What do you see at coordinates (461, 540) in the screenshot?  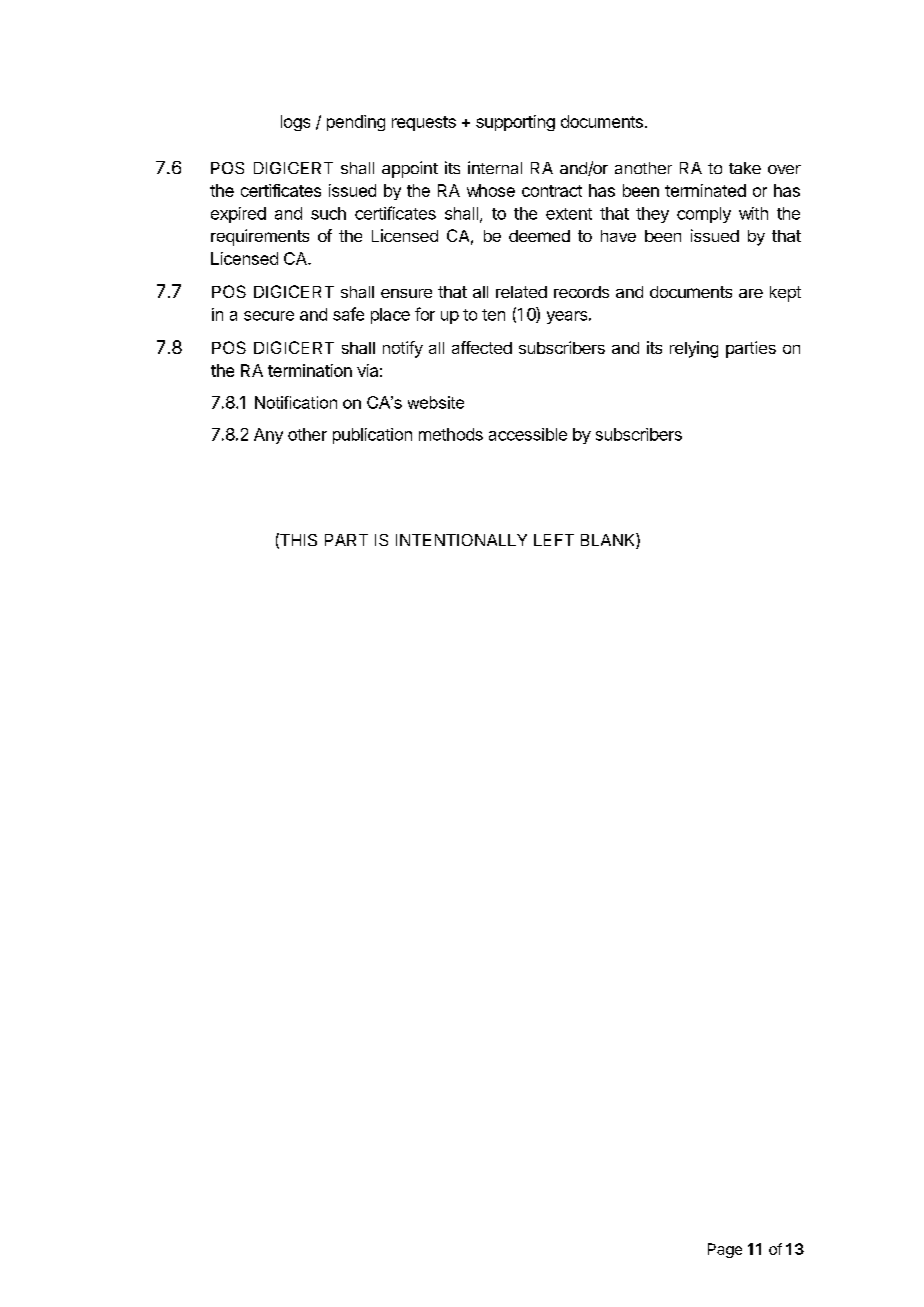 I see `INTENTIONALLY` at bounding box center [461, 540].
